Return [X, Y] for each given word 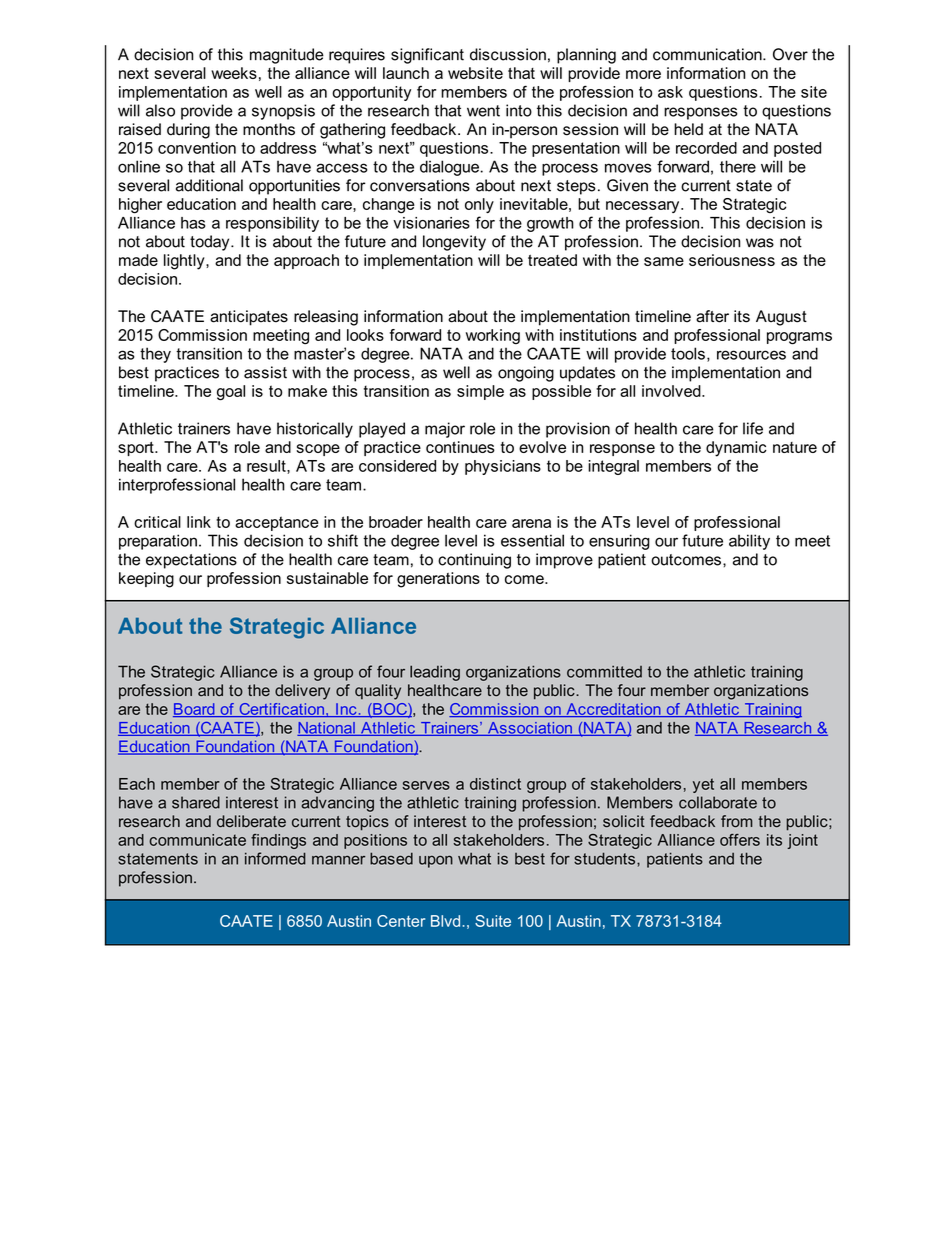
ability [749, 542]
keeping [146, 580]
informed [275, 858]
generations [438, 580]
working [493, 337]
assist [265, 372]
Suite [493, 921]
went [483, 111]
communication [707, 54]
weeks [234, 73]
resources [751, 355]
